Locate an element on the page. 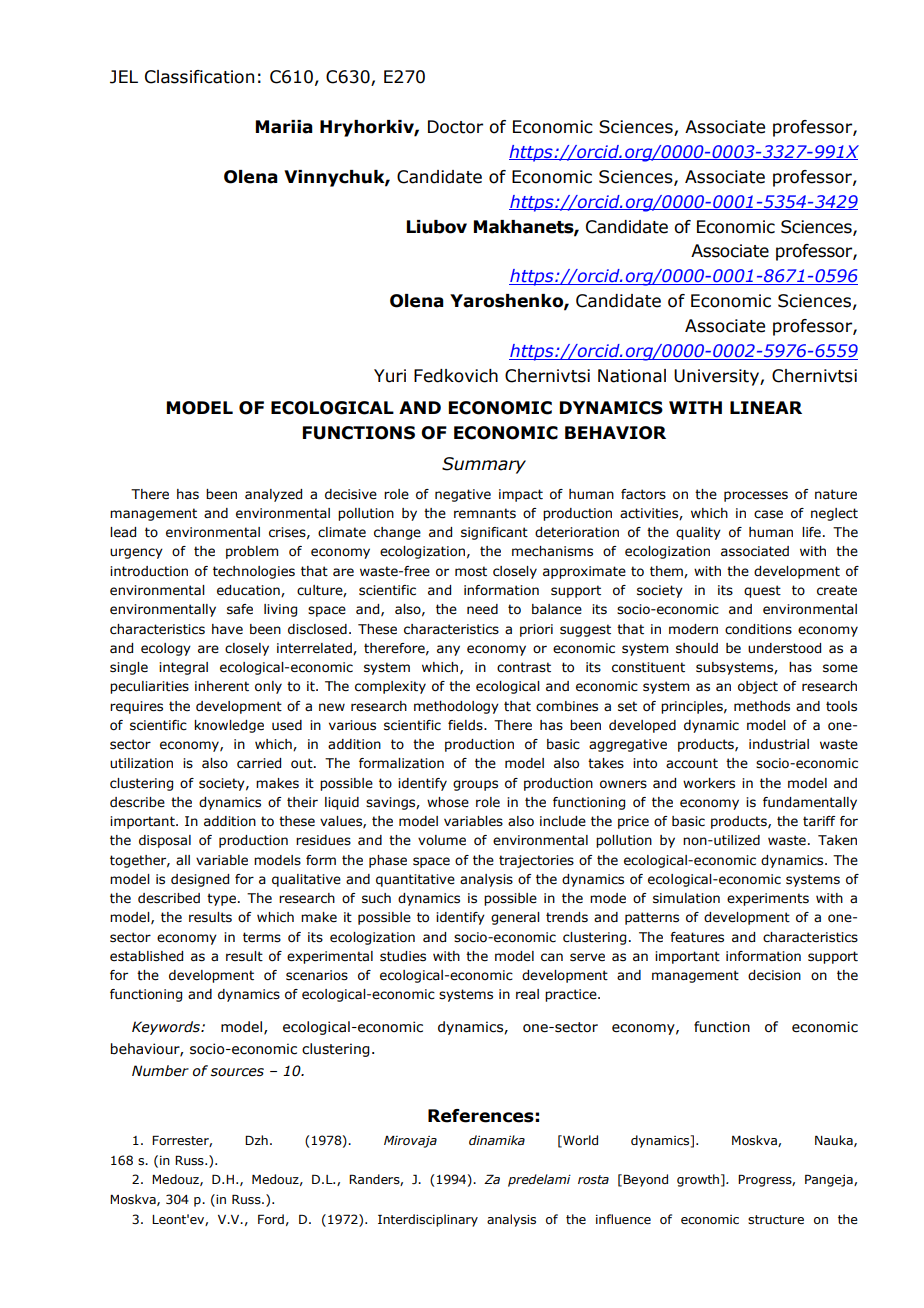 This image has width=924, height=1308. National is located at coordinates (632, 376).
